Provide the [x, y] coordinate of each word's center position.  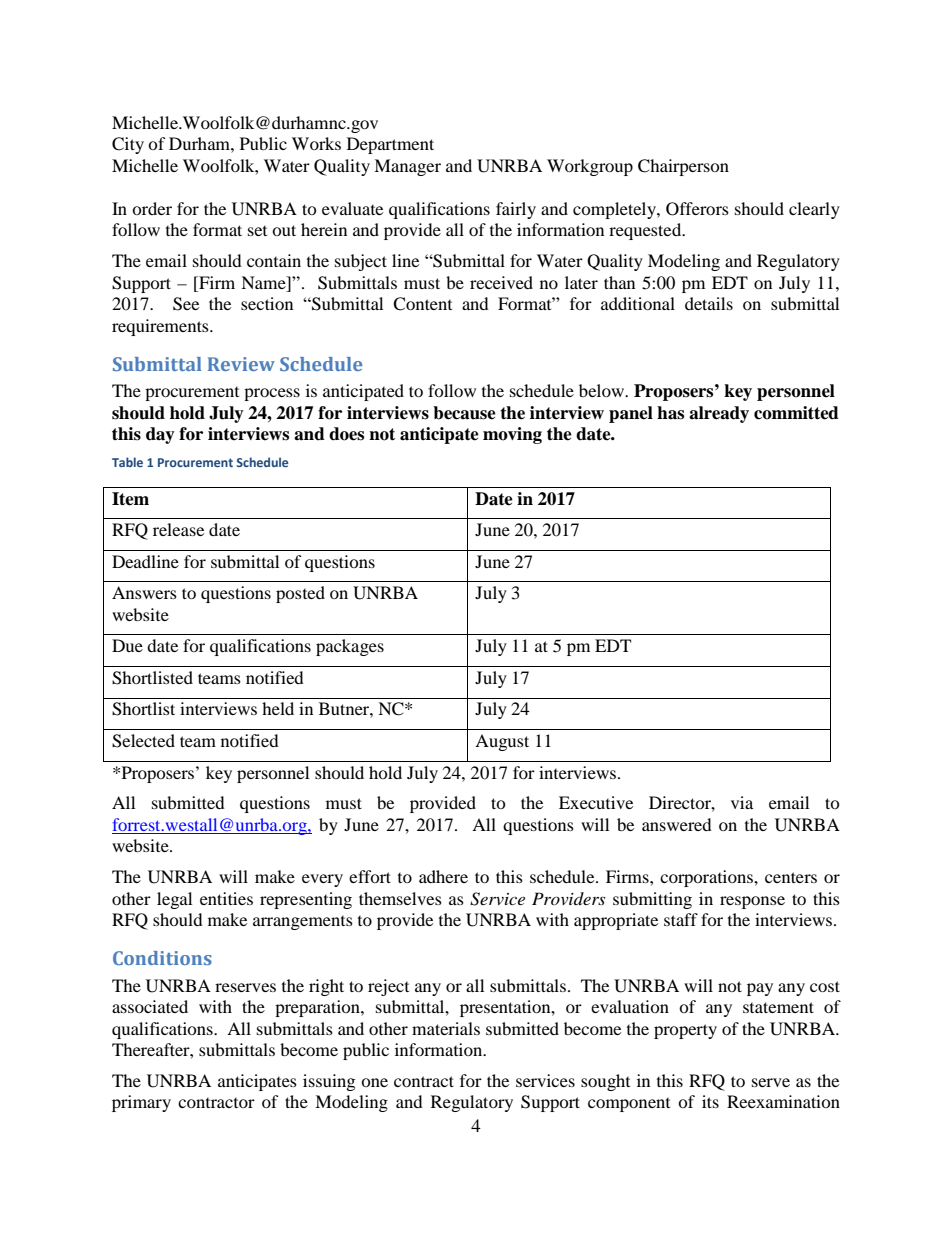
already [719, 414]
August [502, 742]
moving [512, 435]
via [742, 802]
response [752, 902]
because [464, 413]
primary [141, 1103]
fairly [516, 210]
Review [241, 364]
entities [226, 898]
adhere [443, 876]
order [152, 208]
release [178, 529]
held [278, 708]
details [709, 303]
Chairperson [683, 167]
